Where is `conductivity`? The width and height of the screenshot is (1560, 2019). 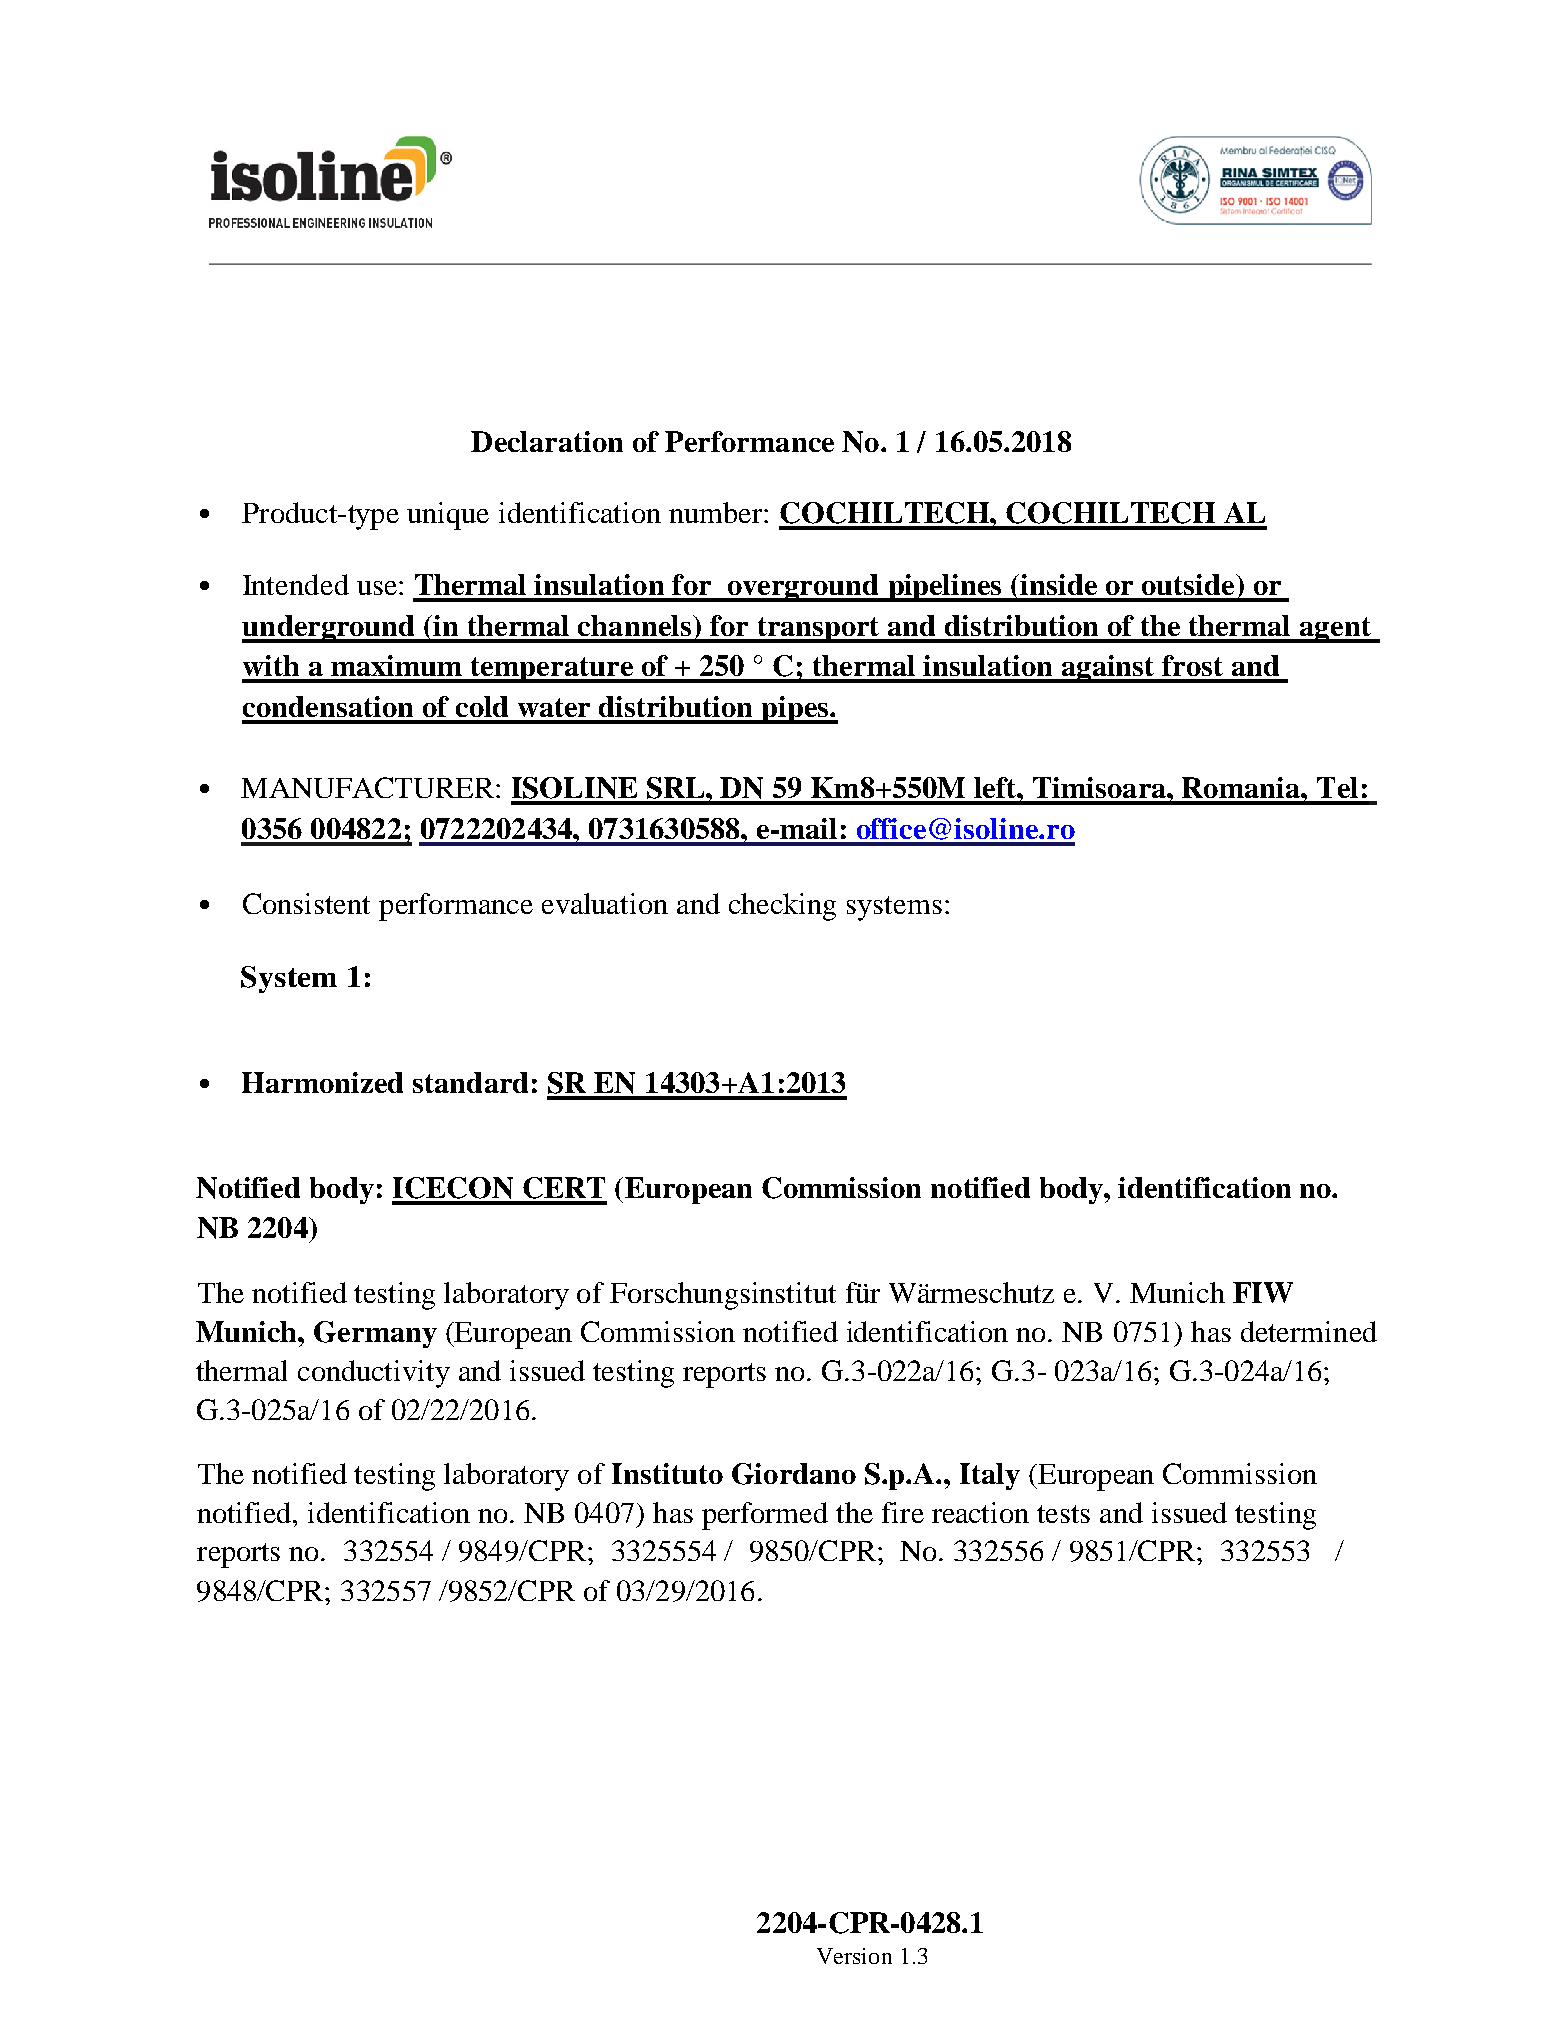 conductivity is located at coordinates (374, 1374).
